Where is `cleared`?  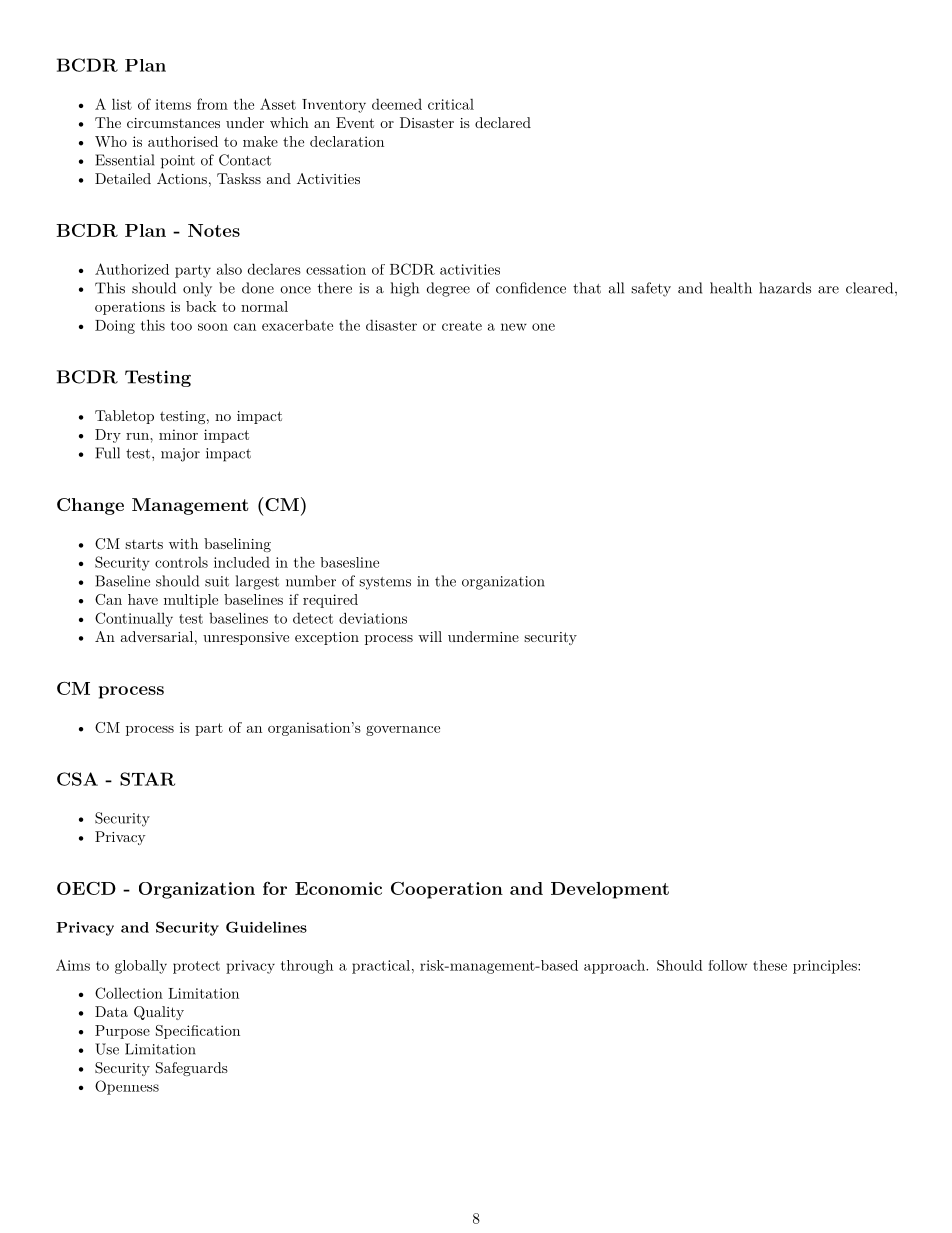
cleared is located at coordinates (869, 288).
